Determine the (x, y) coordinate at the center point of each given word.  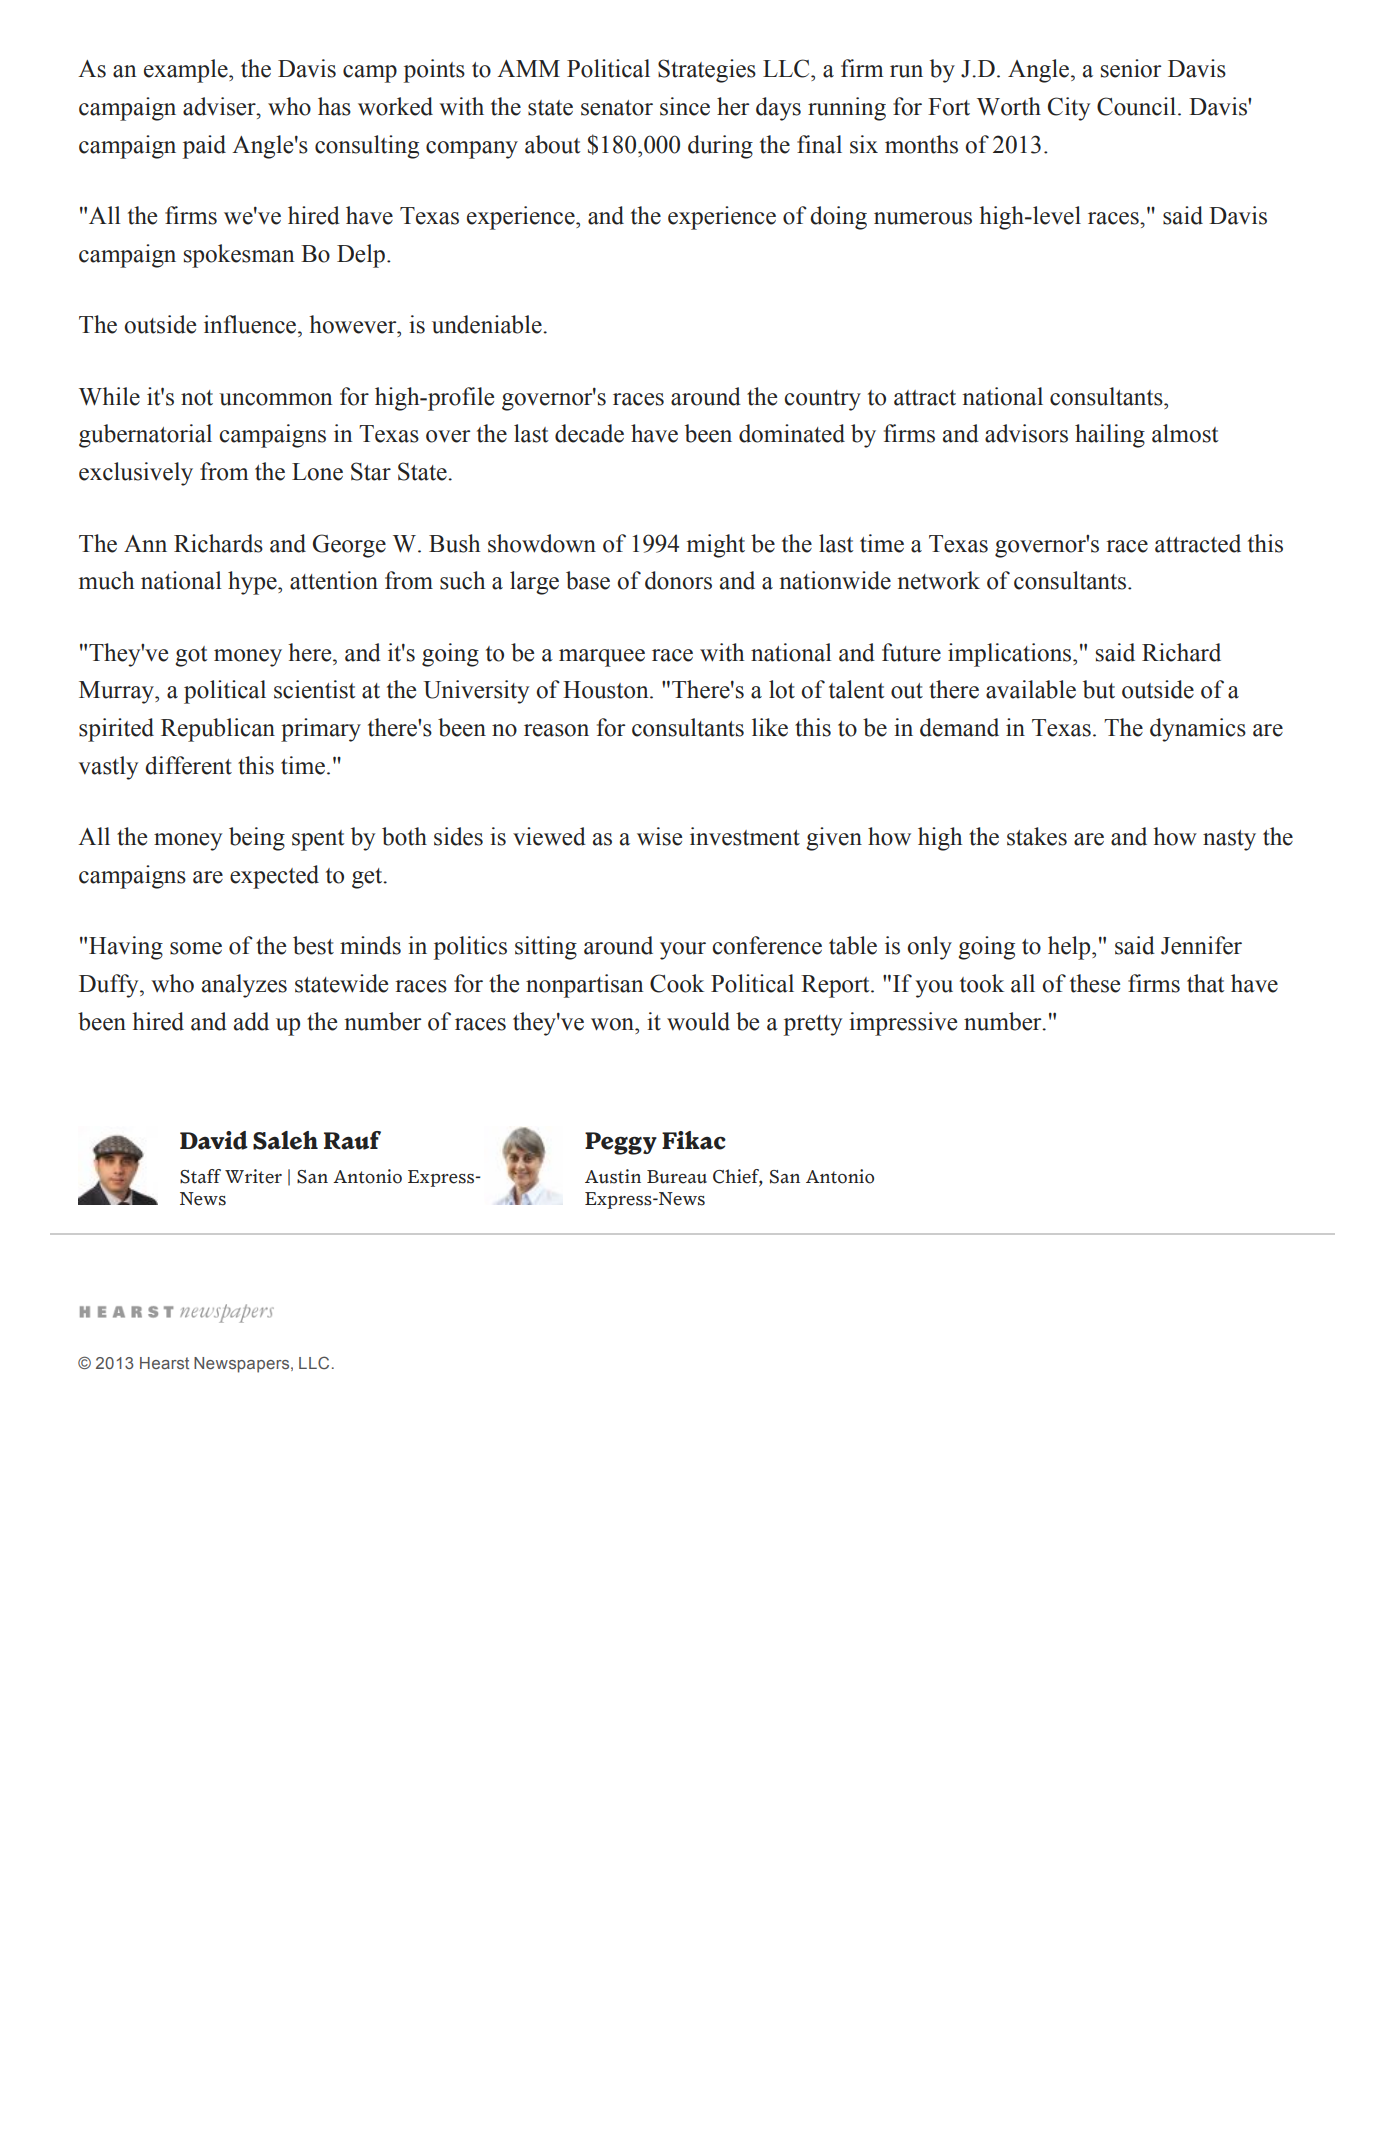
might (716, 546)
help (1070, 948)
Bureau (677, 1177)
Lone (317, 472)
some (196, 948)
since (685, 106)
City (1069, 109)
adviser (220, 106)
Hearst (164, 1363)
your (683, 951)
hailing (1110, 436)
